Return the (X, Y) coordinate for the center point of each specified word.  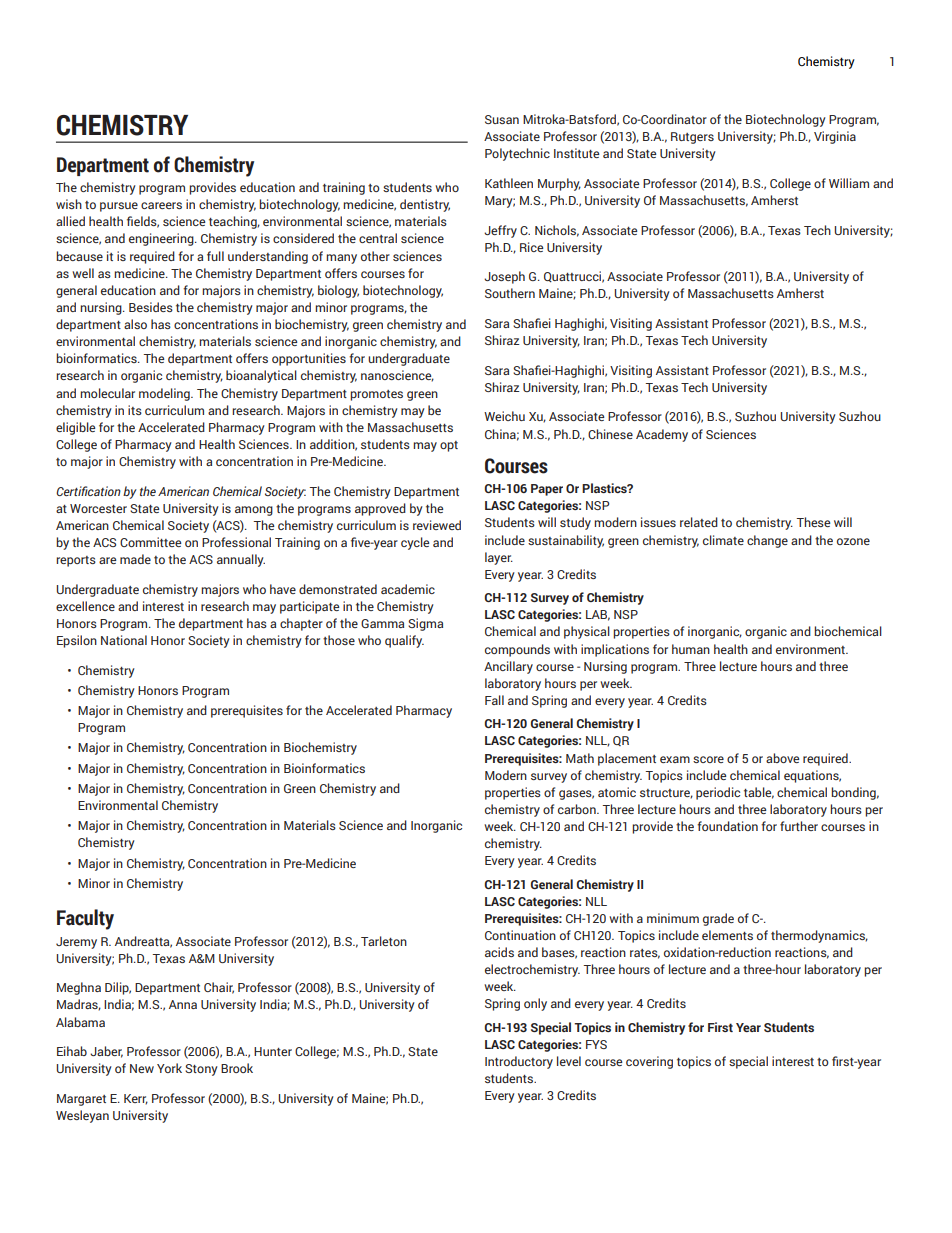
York (169, 1068)
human (691, 649)
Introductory (519, 1062)
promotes (376, 395)
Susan (502, 119)
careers (161, 205)
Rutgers (692, 138)
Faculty (85, 919)
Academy (662, 435)
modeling (165, 394)
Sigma (425, 624)
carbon (578, 809)
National (124, 640)
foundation (727, 826)
